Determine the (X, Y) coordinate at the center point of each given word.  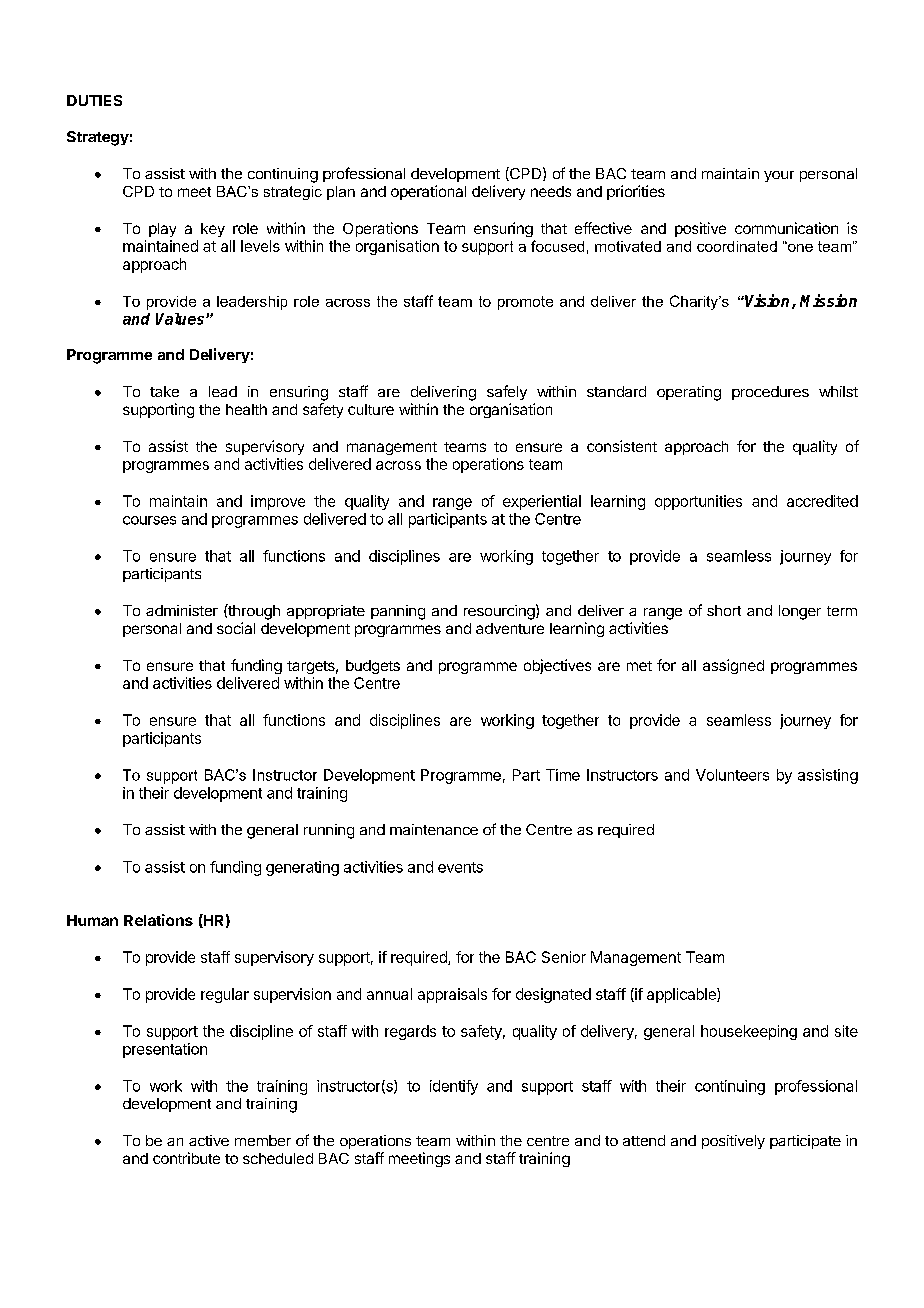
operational (428, 192)
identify (454, 1087)
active (209, 1140)
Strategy (98, 138)
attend (644, 1140)
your (779, 176)
